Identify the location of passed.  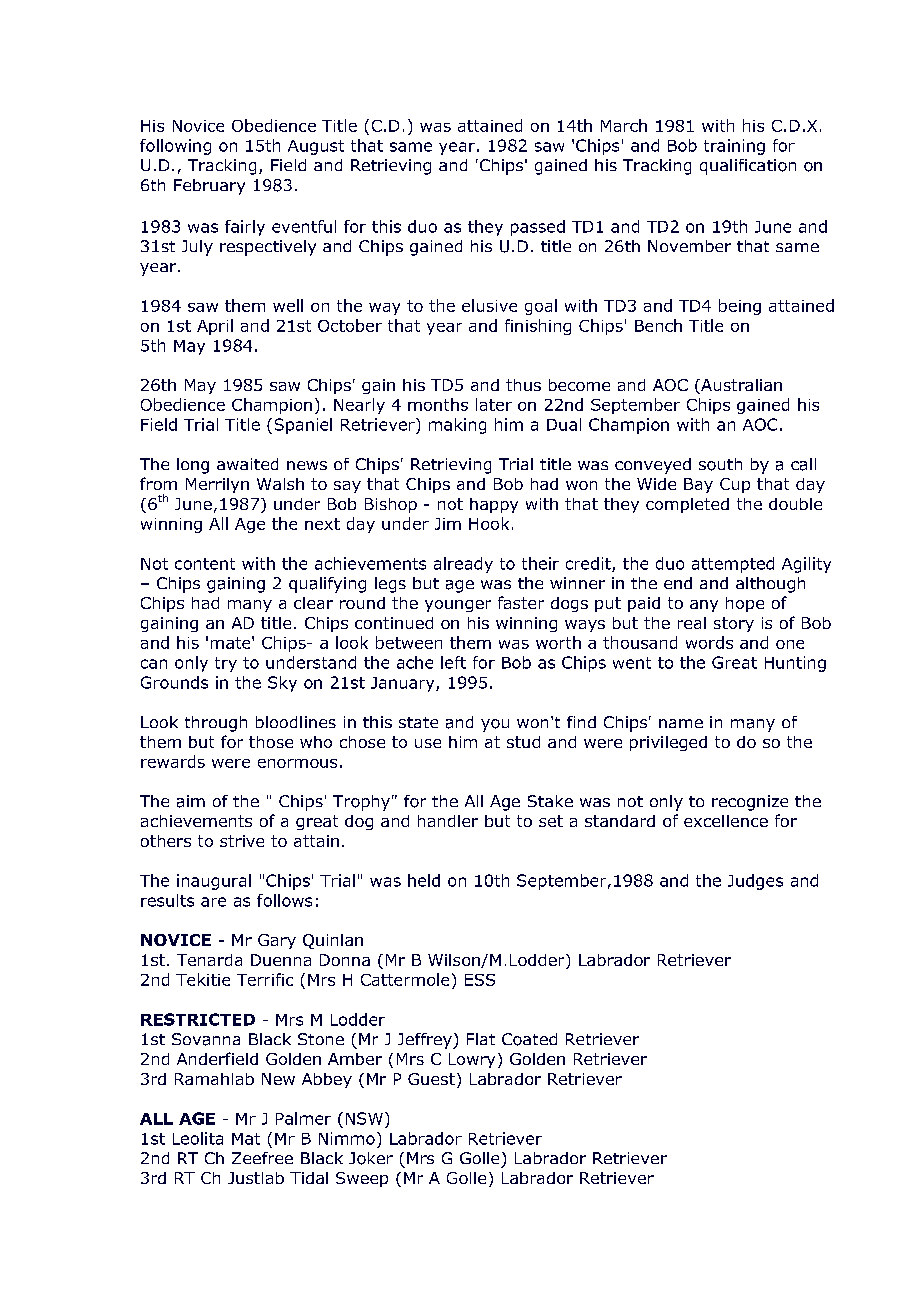
(538, 228).
